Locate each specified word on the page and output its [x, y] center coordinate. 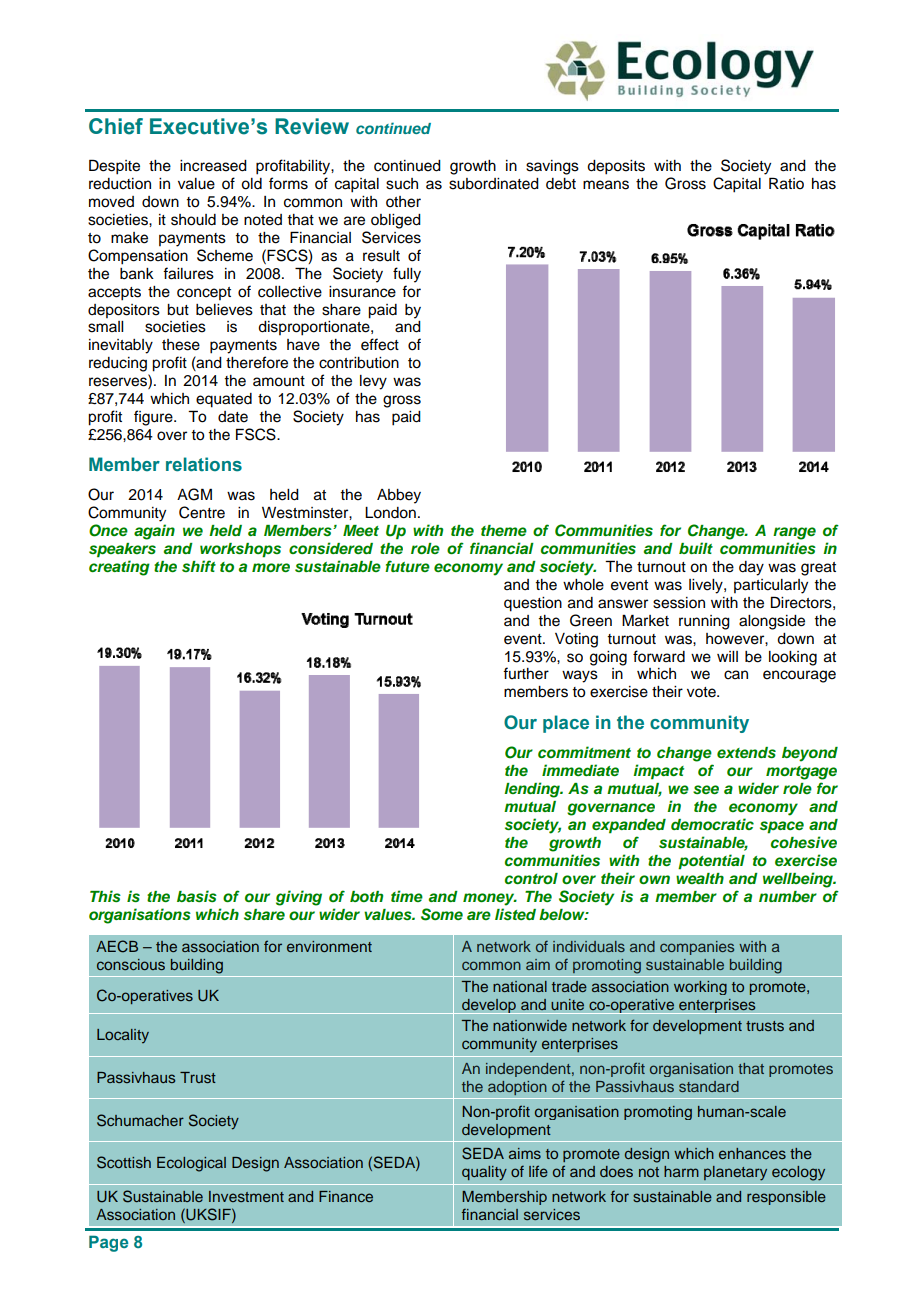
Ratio [786, 183]
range [794, 533]
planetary [735, 1173]
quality [484, 1173]
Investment [246, 1196]
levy [373, 382]
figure [154, 418]
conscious [131, 964]
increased [213, 166]
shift [199, 566]
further [526, 673]
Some [442, 914]
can [736, 675]
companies [697, 948]
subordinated [494, 184]
